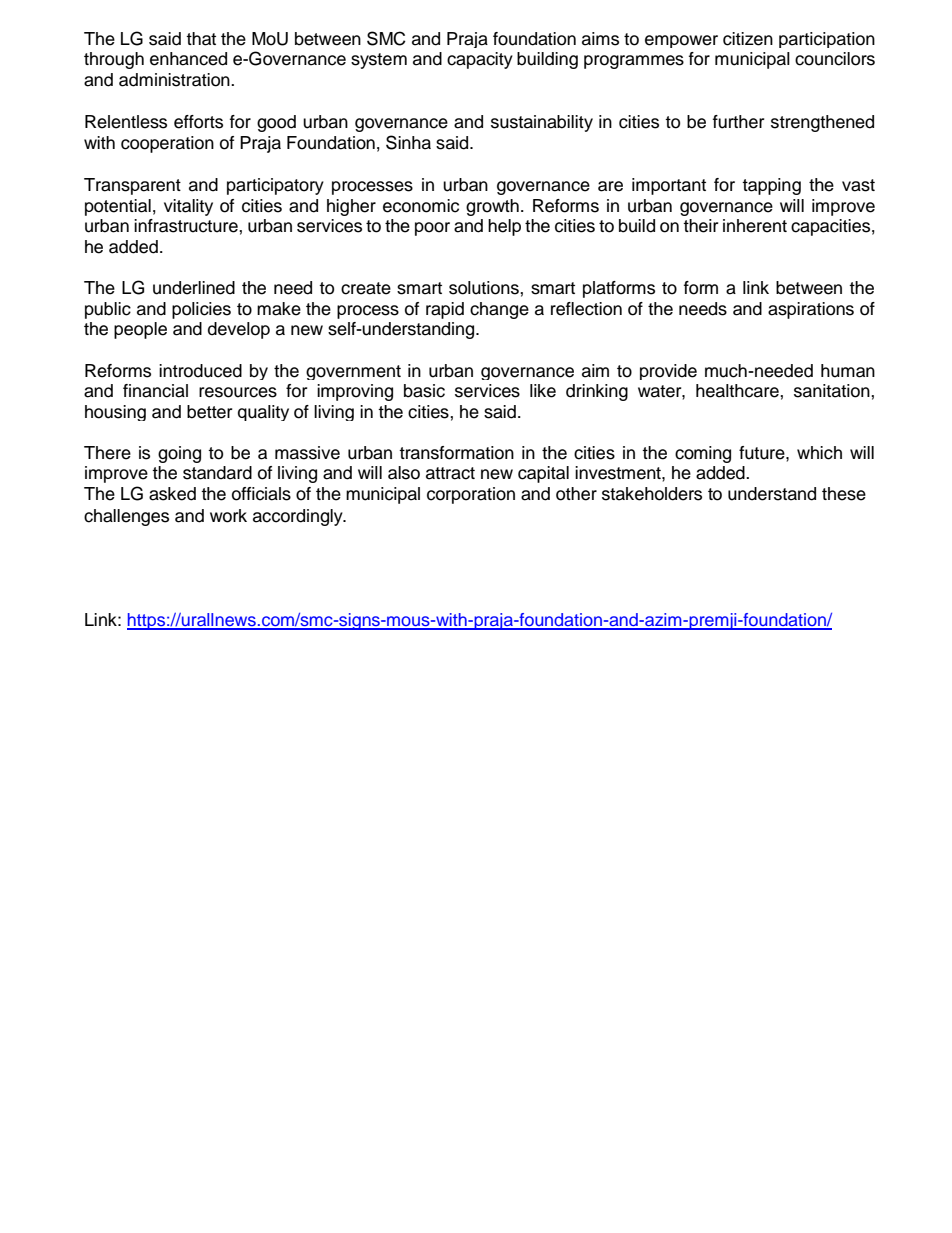  What do you see at coordinates (167, 144) in the screenshot?
I see `cooperation` at bounding box center [167, 144].
